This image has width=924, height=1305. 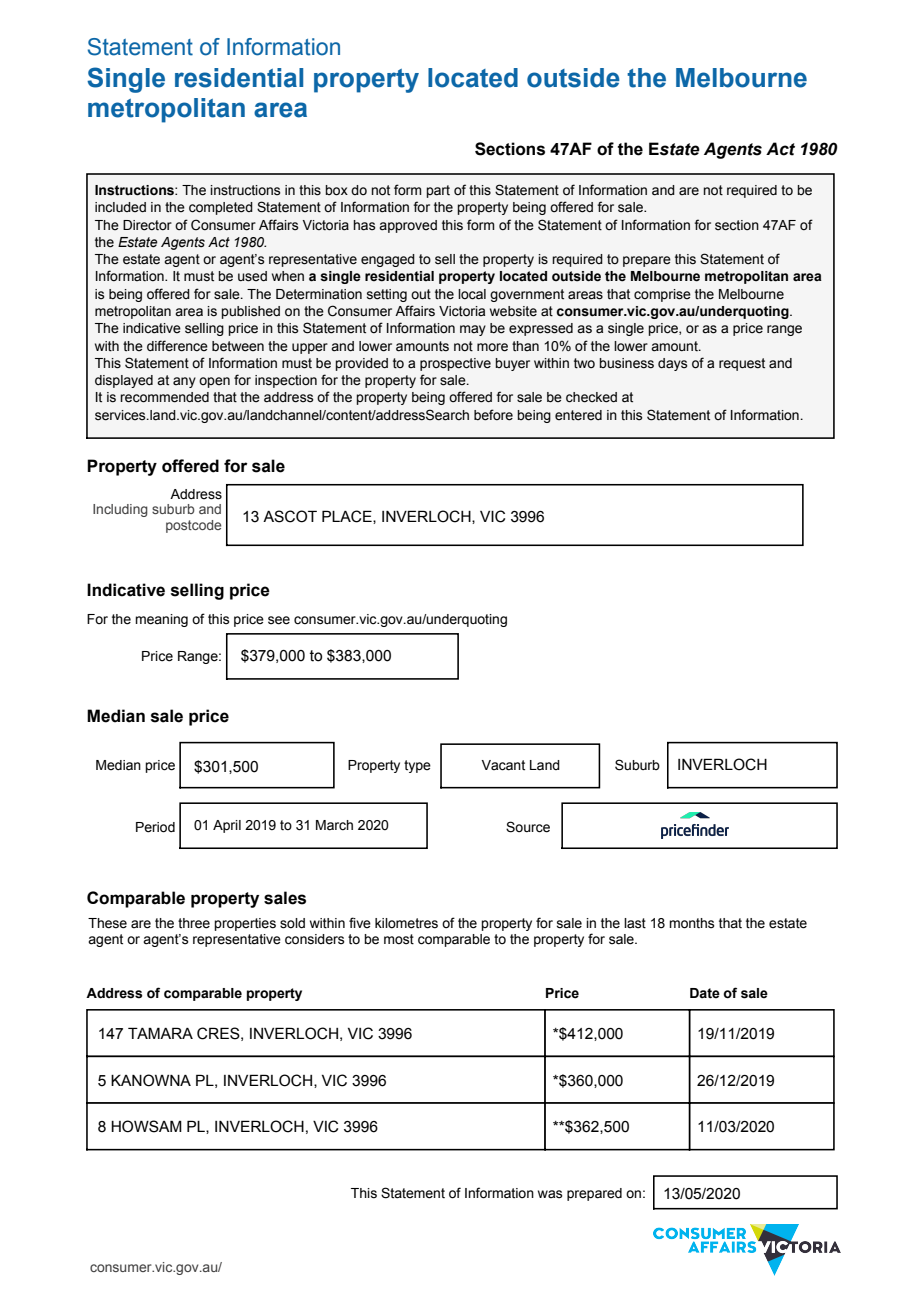 What do you see at coordinates (578, 415) in the image?
I see `entered` at bounding box center [578, 415].
